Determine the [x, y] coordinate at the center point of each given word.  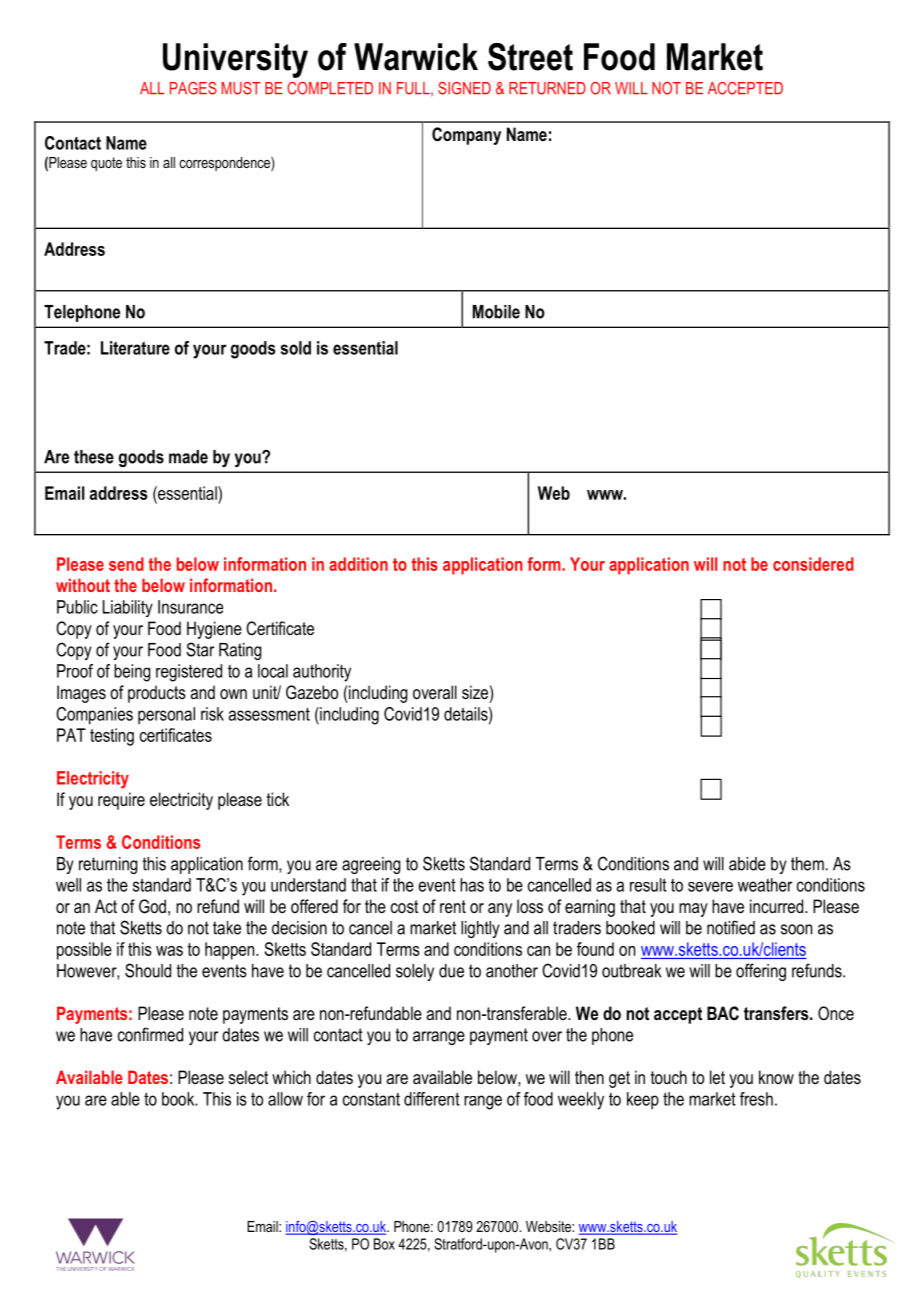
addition [358, 564]
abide [747, 864]
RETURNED [547, 88]
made [188, 457]
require [121, 801]
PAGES [193, 88]
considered [813, 564]
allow [285, 1099]
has [472, 885]
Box [384, 1244]
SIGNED [464, 88]
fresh [756, 1099]
